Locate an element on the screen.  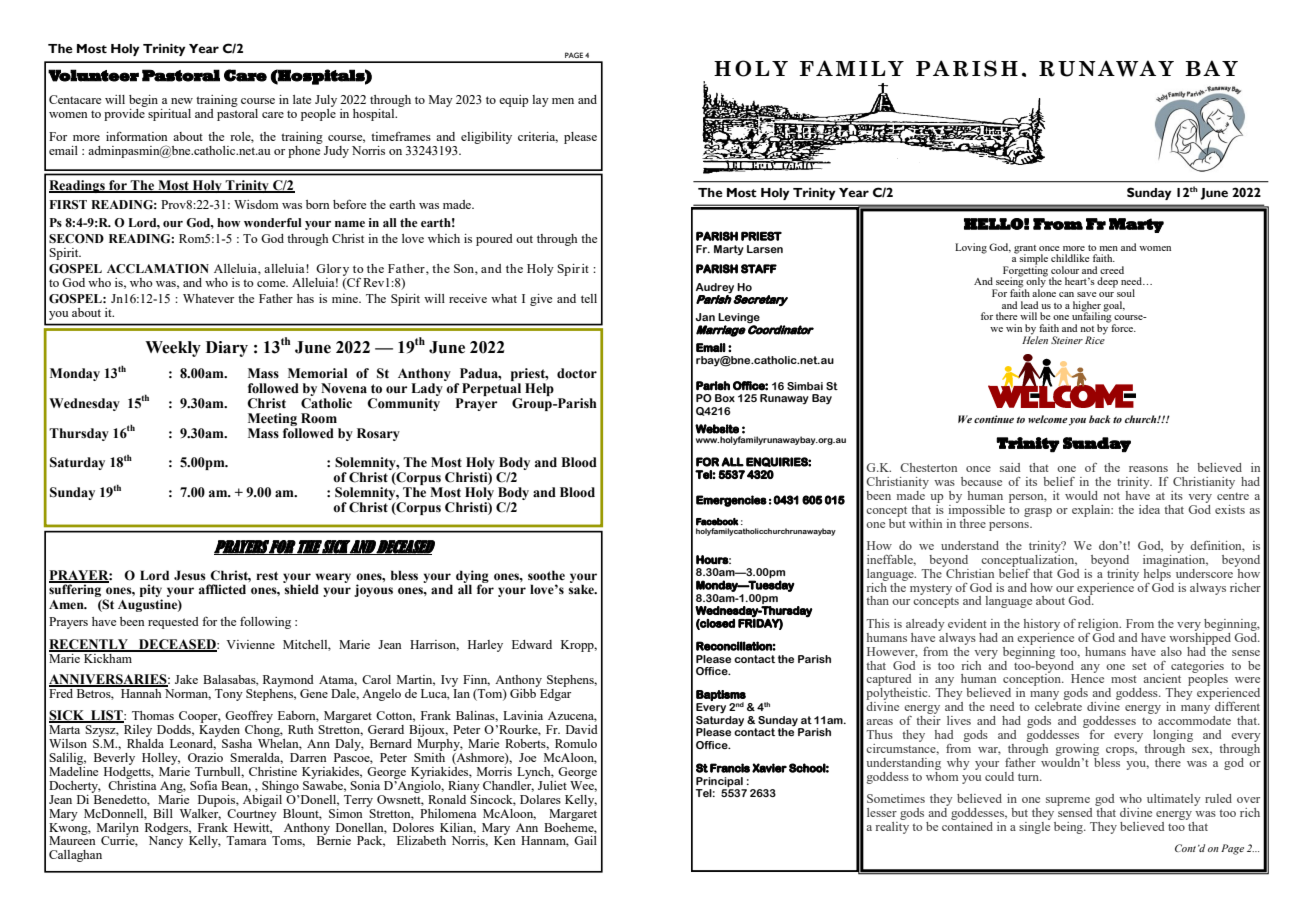
Audrey is located at coordinates (715, 288).
